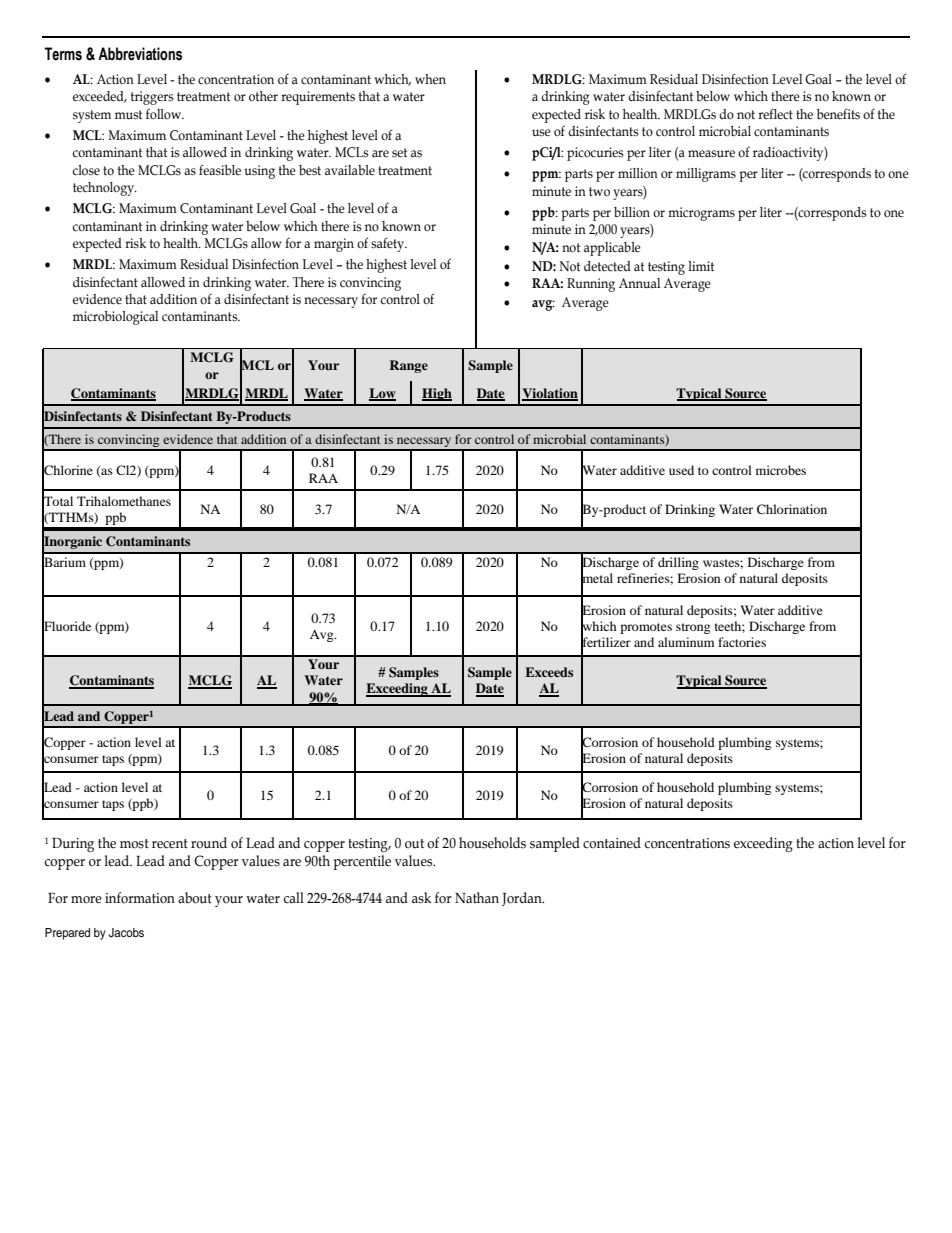 The height and width of the screenshot is (1233, 952). What do you see at coordinates (140, 898) in the screenshot?
I see `information` at bounding box center [140, 898].
